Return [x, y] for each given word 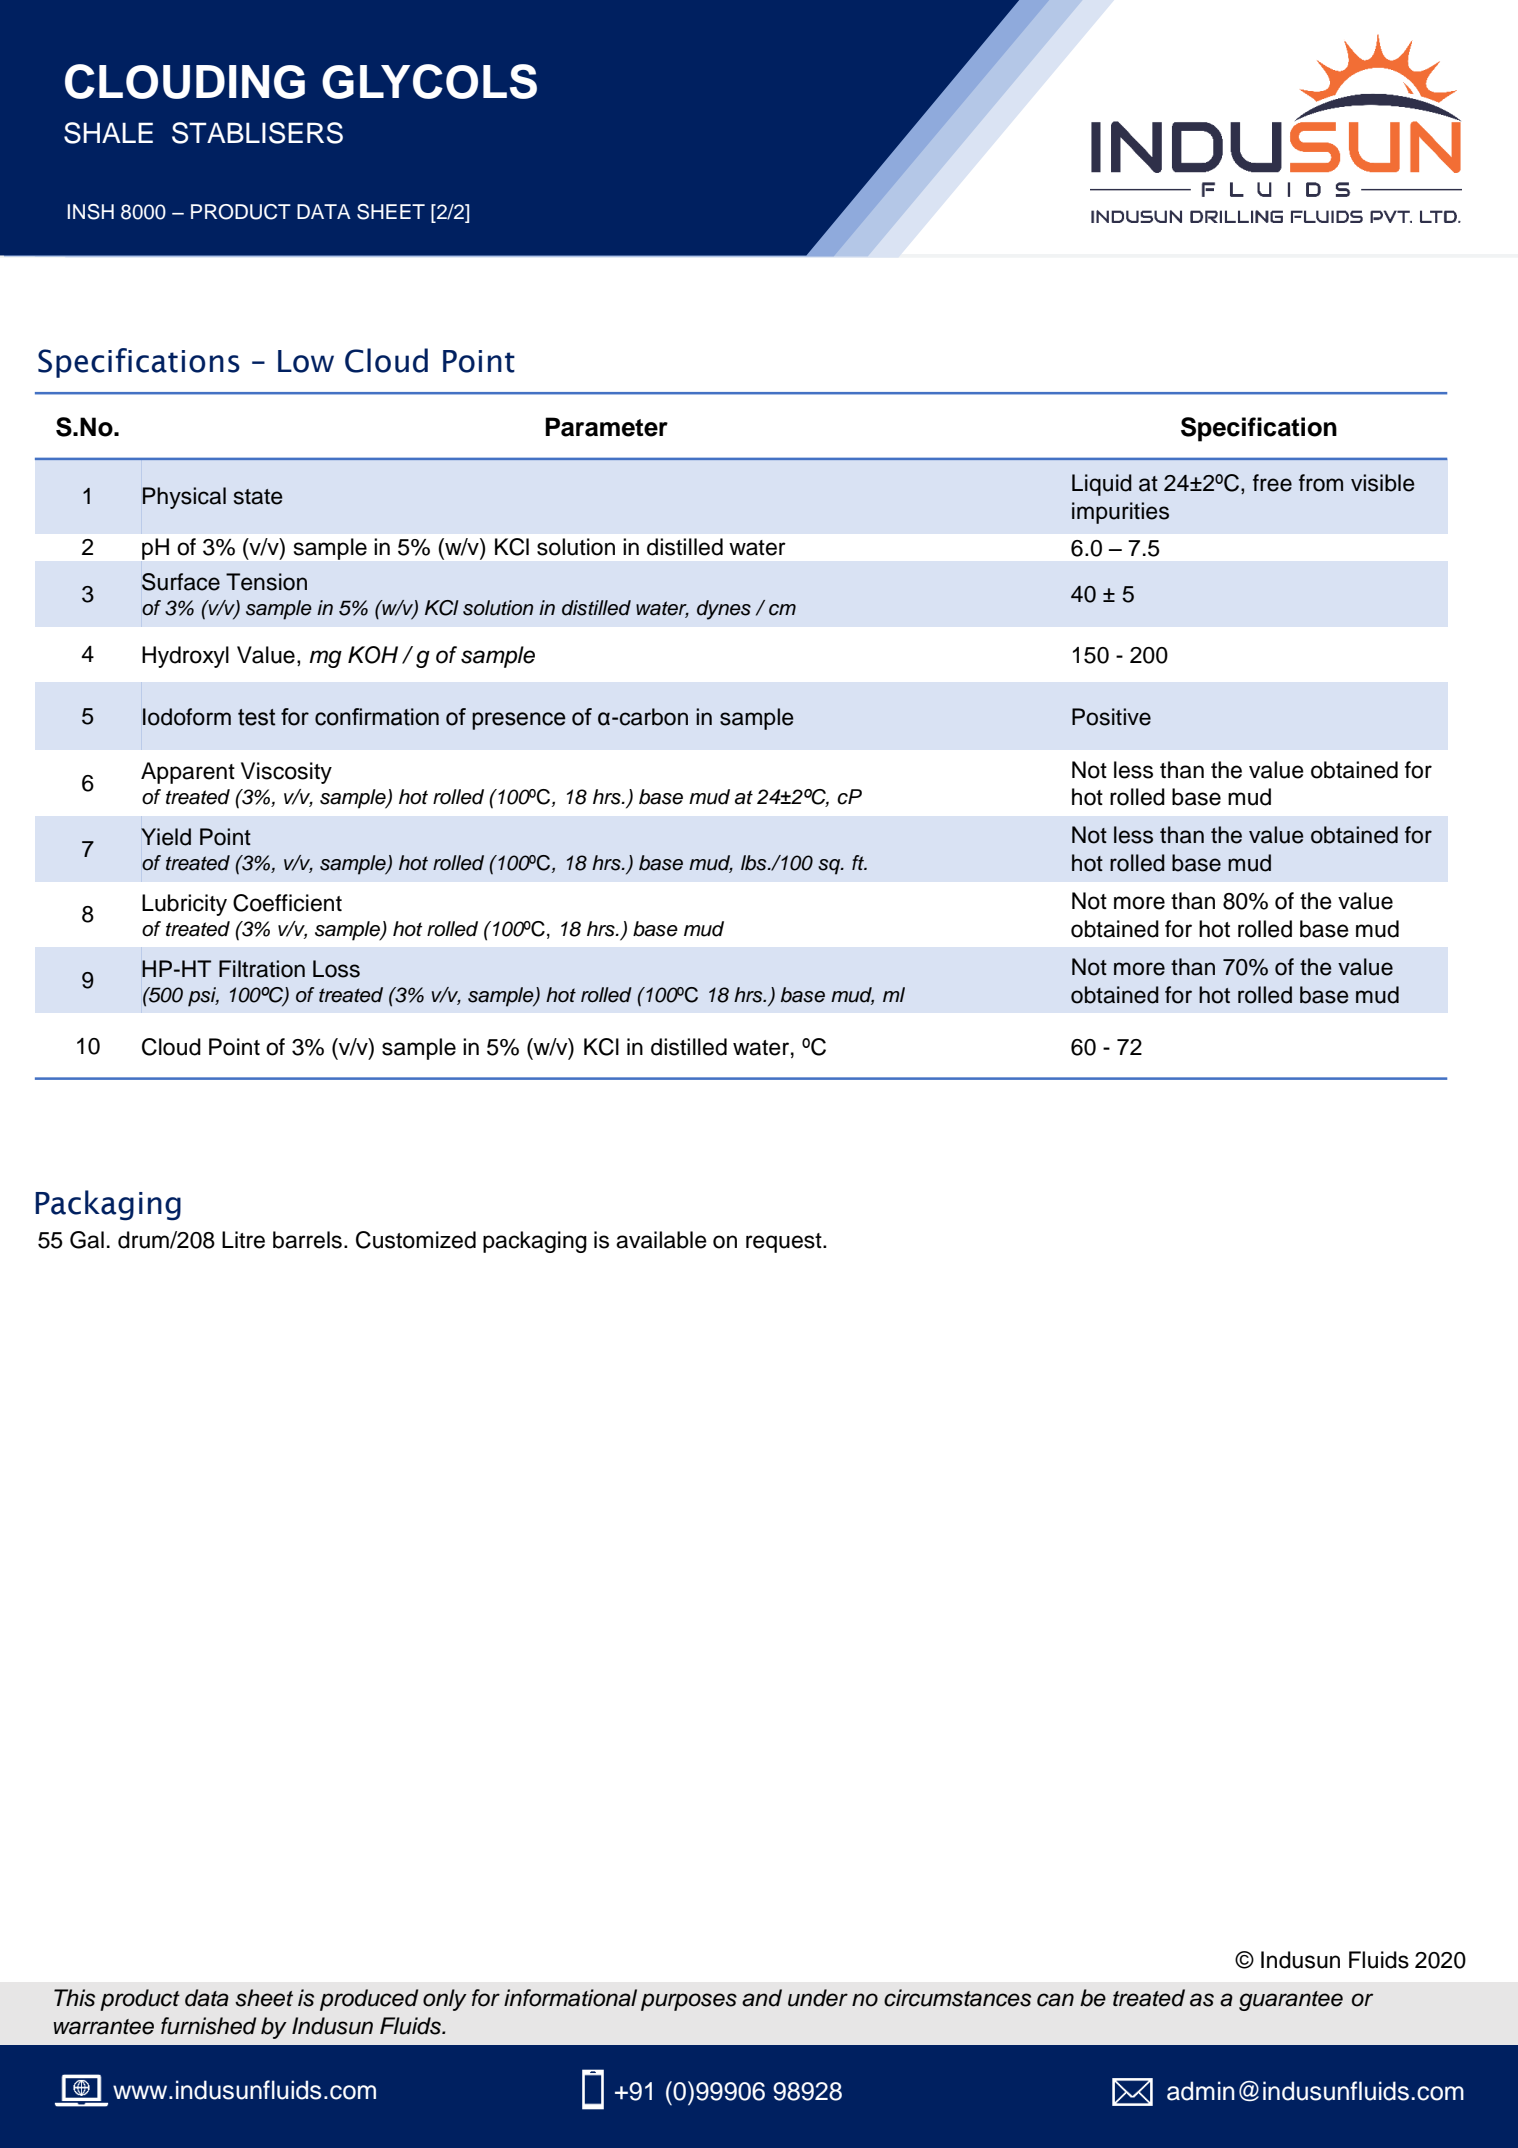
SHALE [108, 133]
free [1272, 483]
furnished [208, 2026]
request [785, 1243]
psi [203, 997]
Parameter [606, 427]
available [661, 1240]
